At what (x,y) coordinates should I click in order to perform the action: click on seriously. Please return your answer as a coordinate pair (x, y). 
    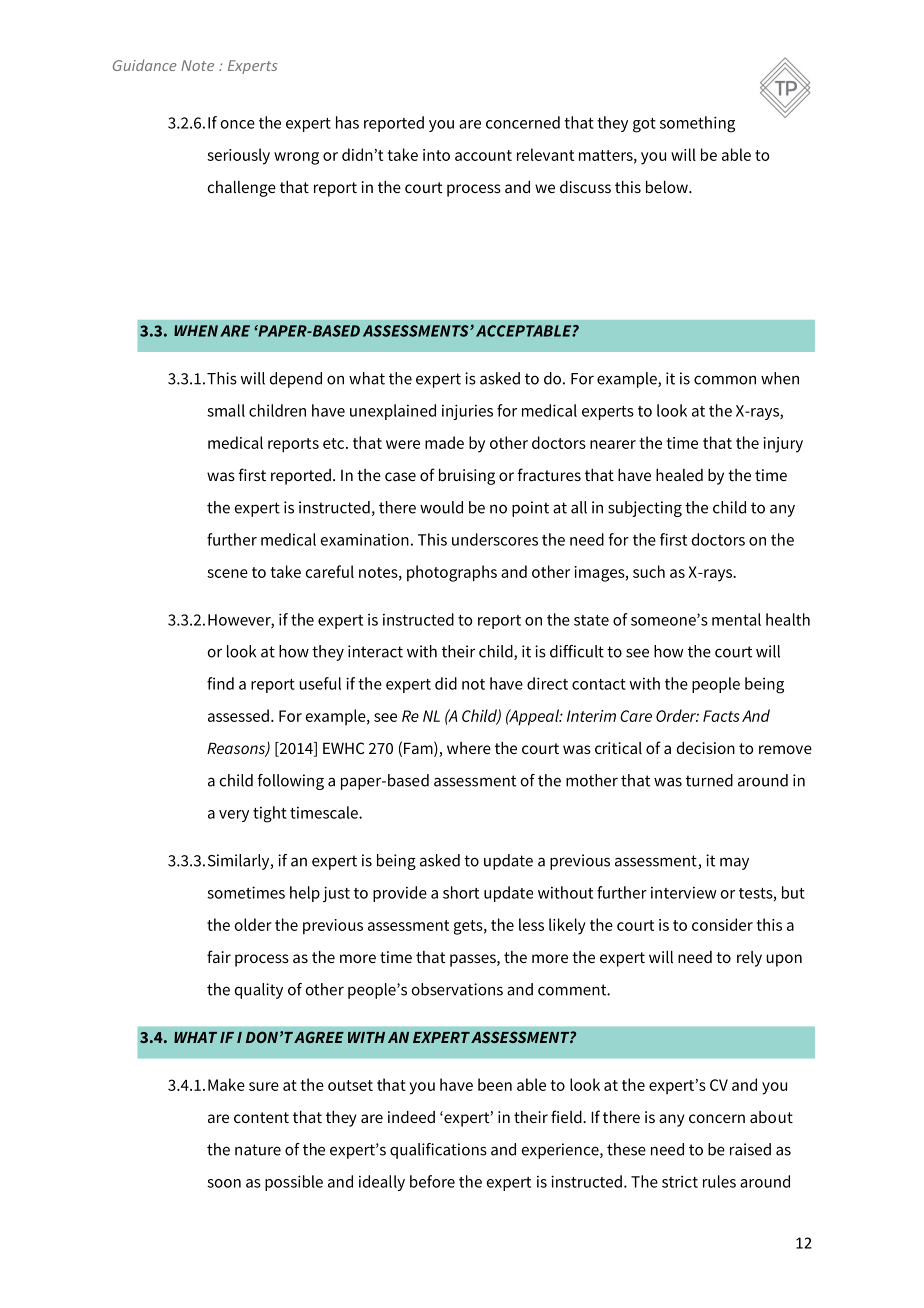
    Looking at the image, I should click on (238, 156).
